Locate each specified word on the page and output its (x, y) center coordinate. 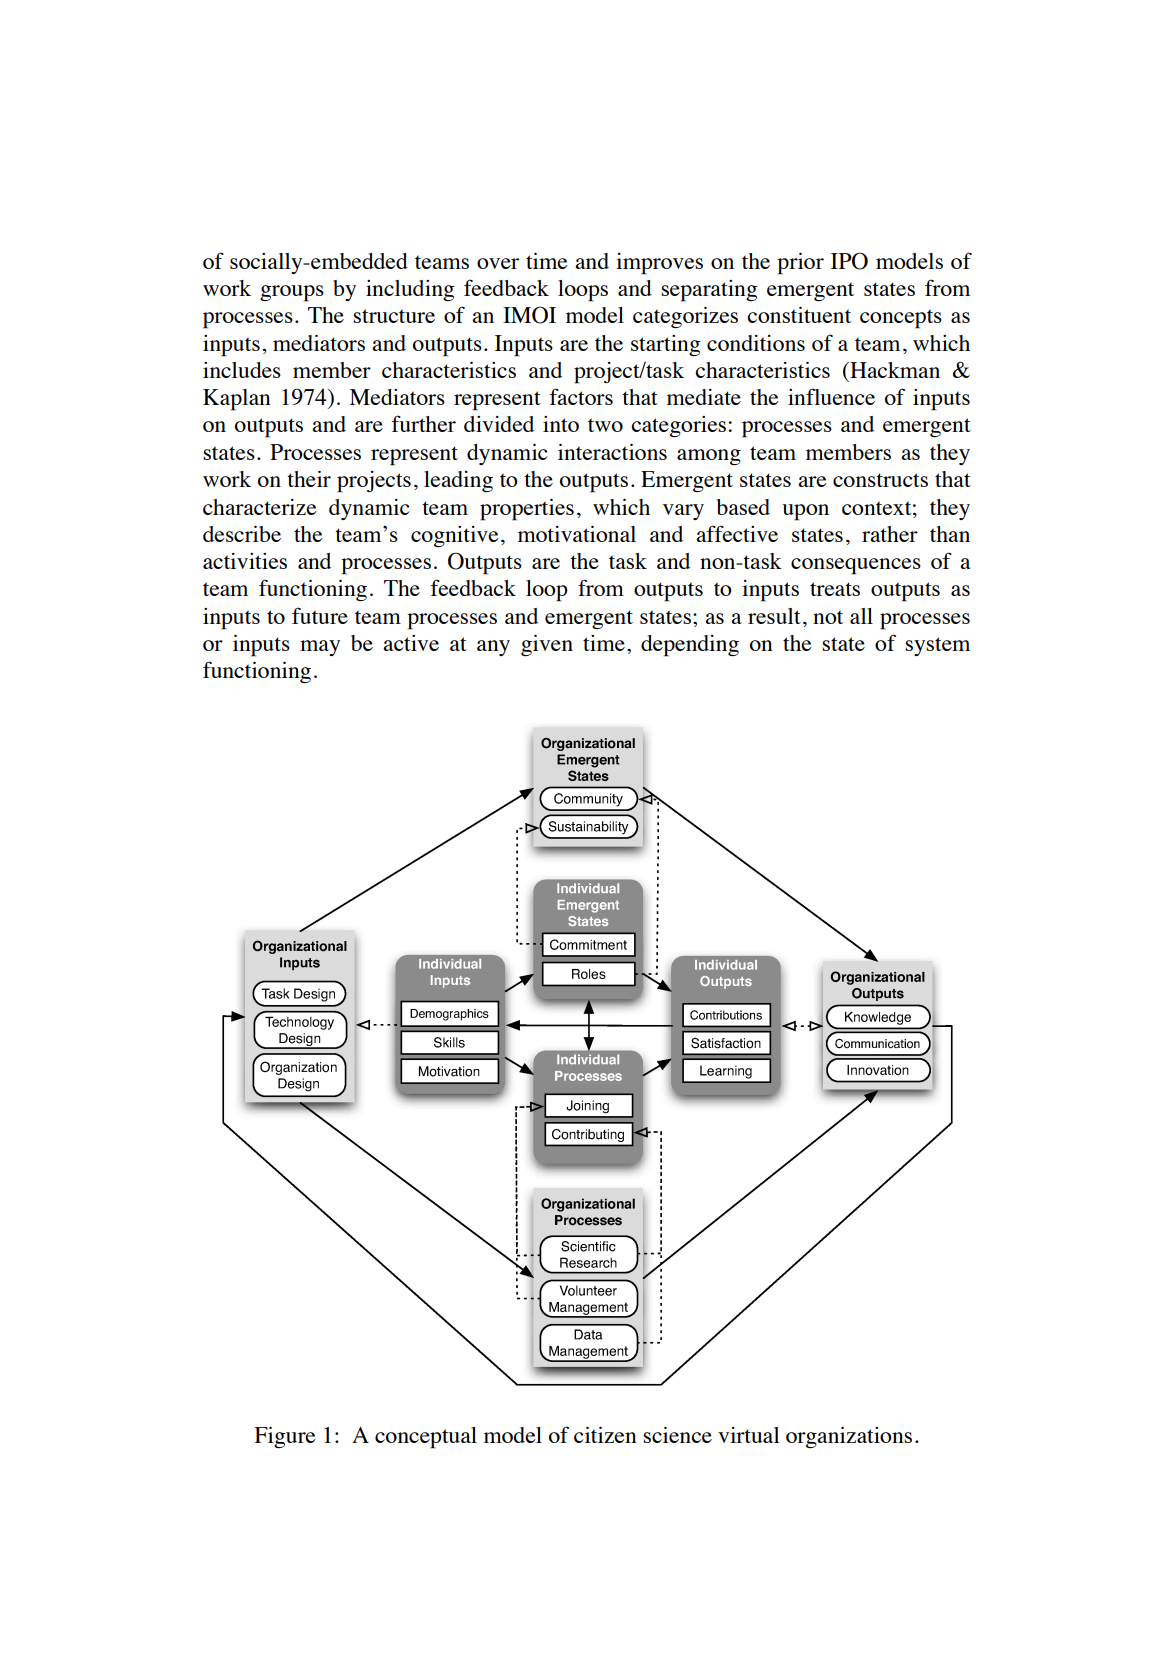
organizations (849, 1437)
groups (292, 293)
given (547, 645)
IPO (849, 261)
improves (659, 264)
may (320, 648)
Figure (284, 1437)
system (937, 646)
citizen (605, 1435)
